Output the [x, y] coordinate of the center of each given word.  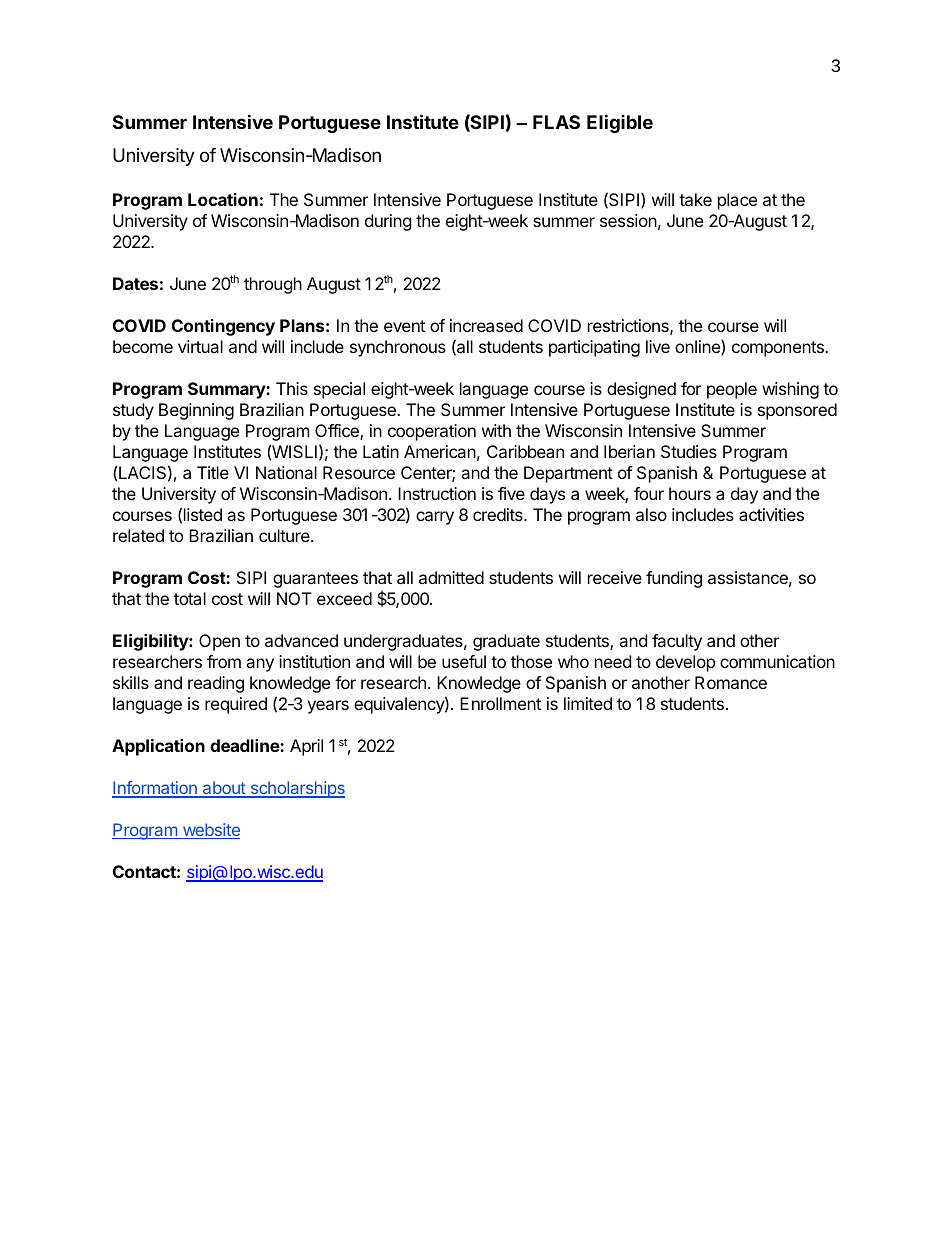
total [190, 598]
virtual [200, 346]
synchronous [398, 348]
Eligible [620, 123]
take [695, 199]
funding [674, 579]
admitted [451, 577]
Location [223, 199]
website [210, 831]
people [732, 390]
